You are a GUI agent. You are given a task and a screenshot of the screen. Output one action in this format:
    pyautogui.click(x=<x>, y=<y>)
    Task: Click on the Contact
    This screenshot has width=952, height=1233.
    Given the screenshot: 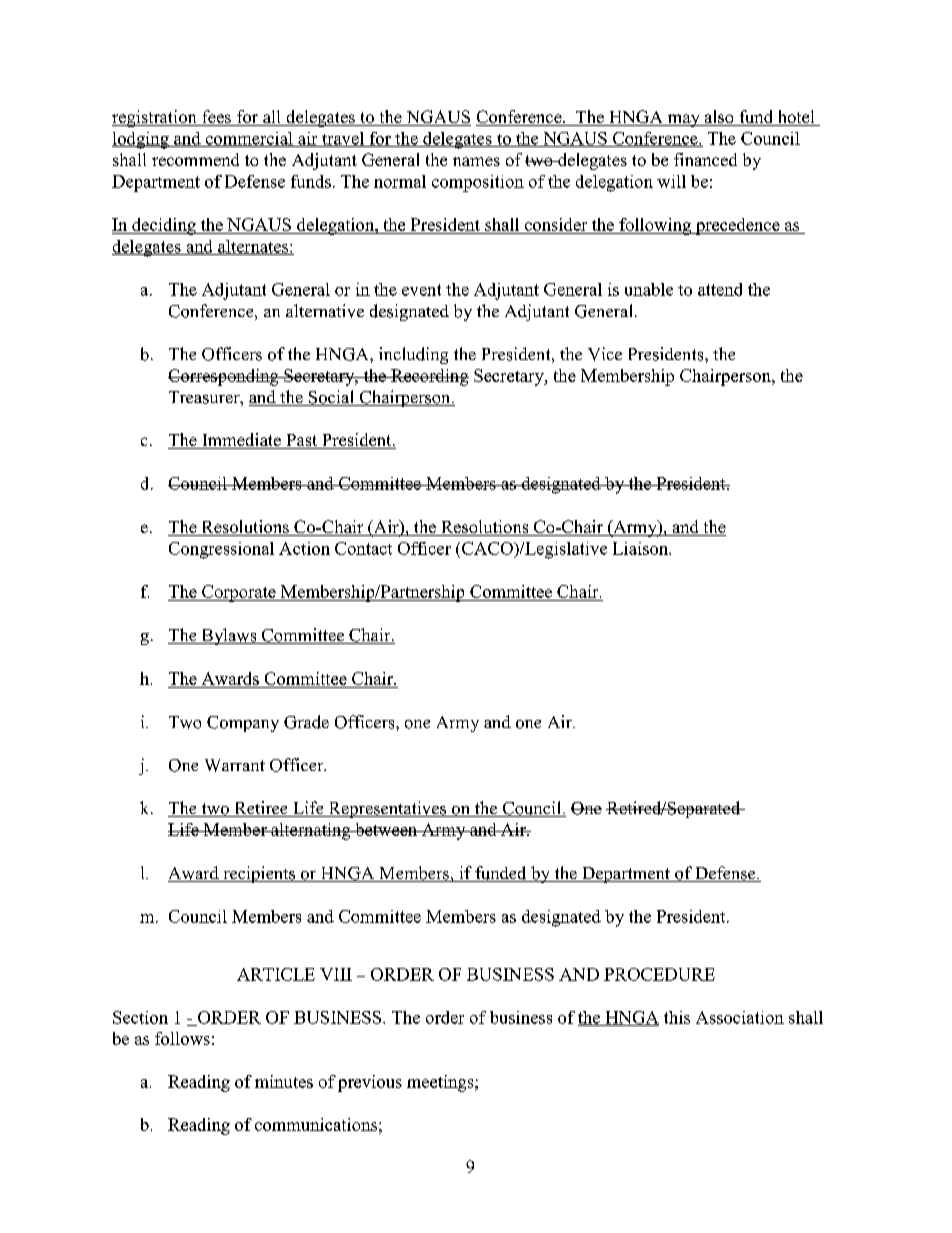 What is the action you would take?
    pyautogui.click(x=363, y=548)
